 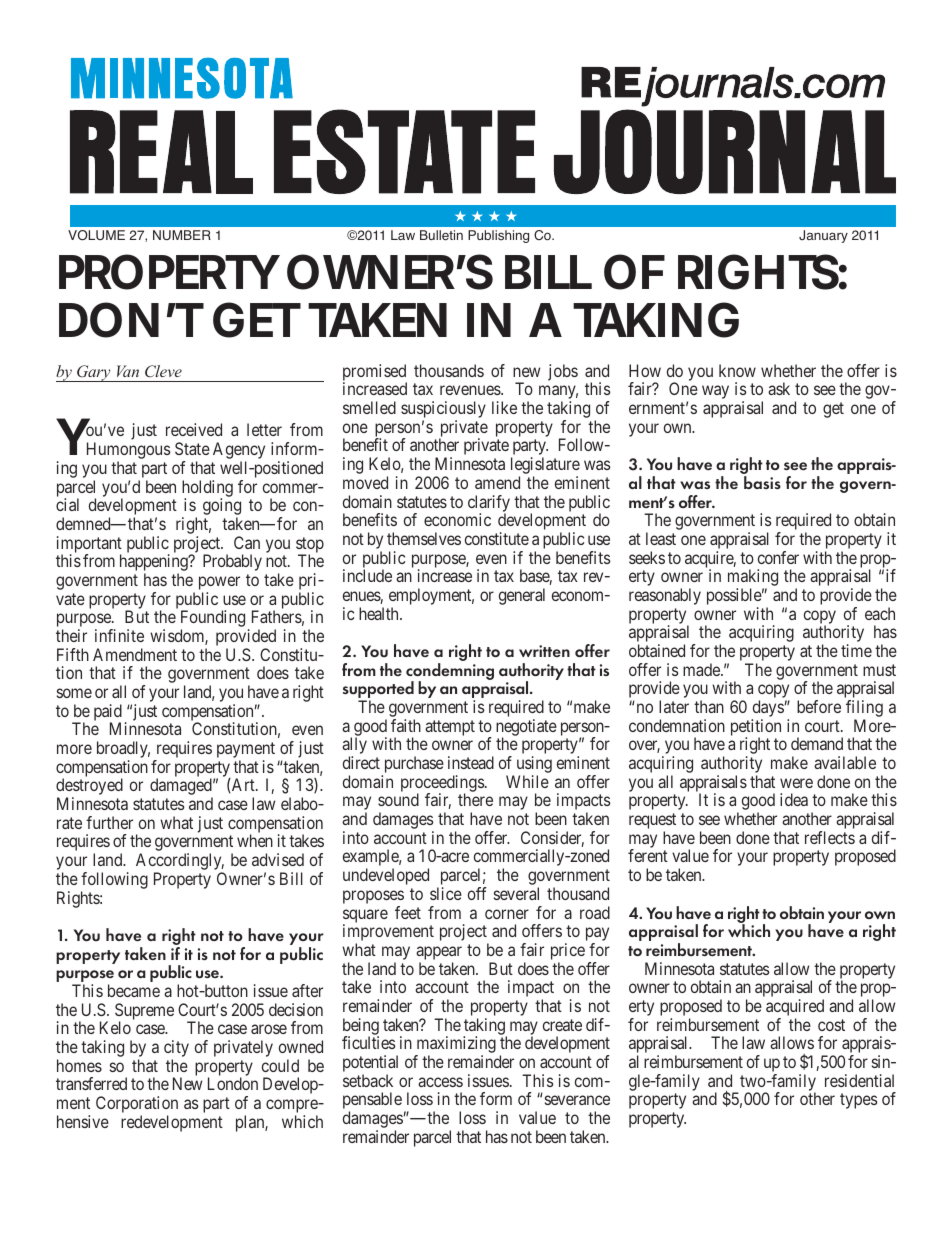 I want to click on January, so click(x=823, y=236).
